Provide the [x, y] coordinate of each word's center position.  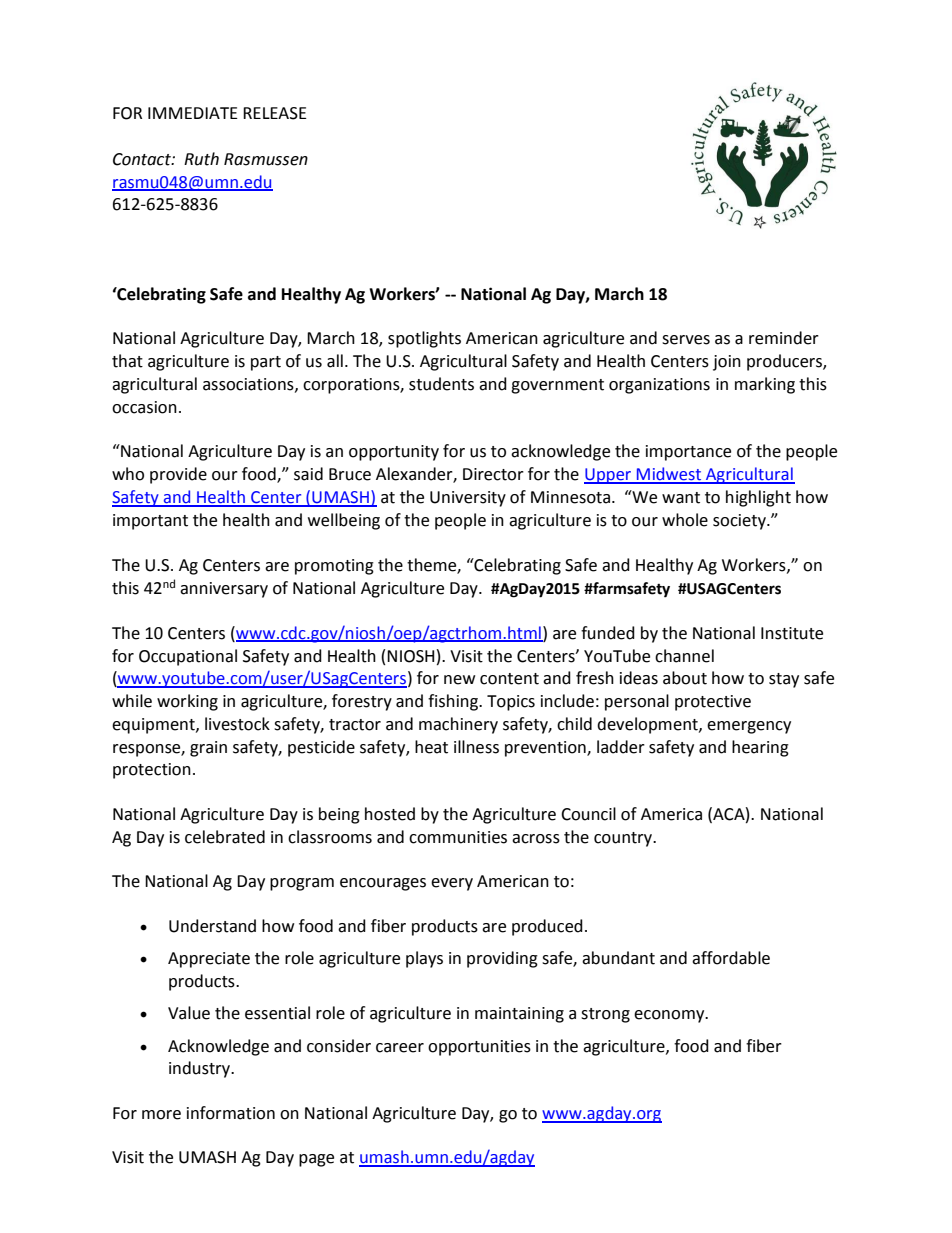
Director [493, 474]
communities [458, 837]
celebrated [225, 837]
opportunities [479, 1048]
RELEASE [275, 113]
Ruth [201, 159]
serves [686, 340]
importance [688, 453]
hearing [760, 748]
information [231, 1113]
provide [178, 475]
